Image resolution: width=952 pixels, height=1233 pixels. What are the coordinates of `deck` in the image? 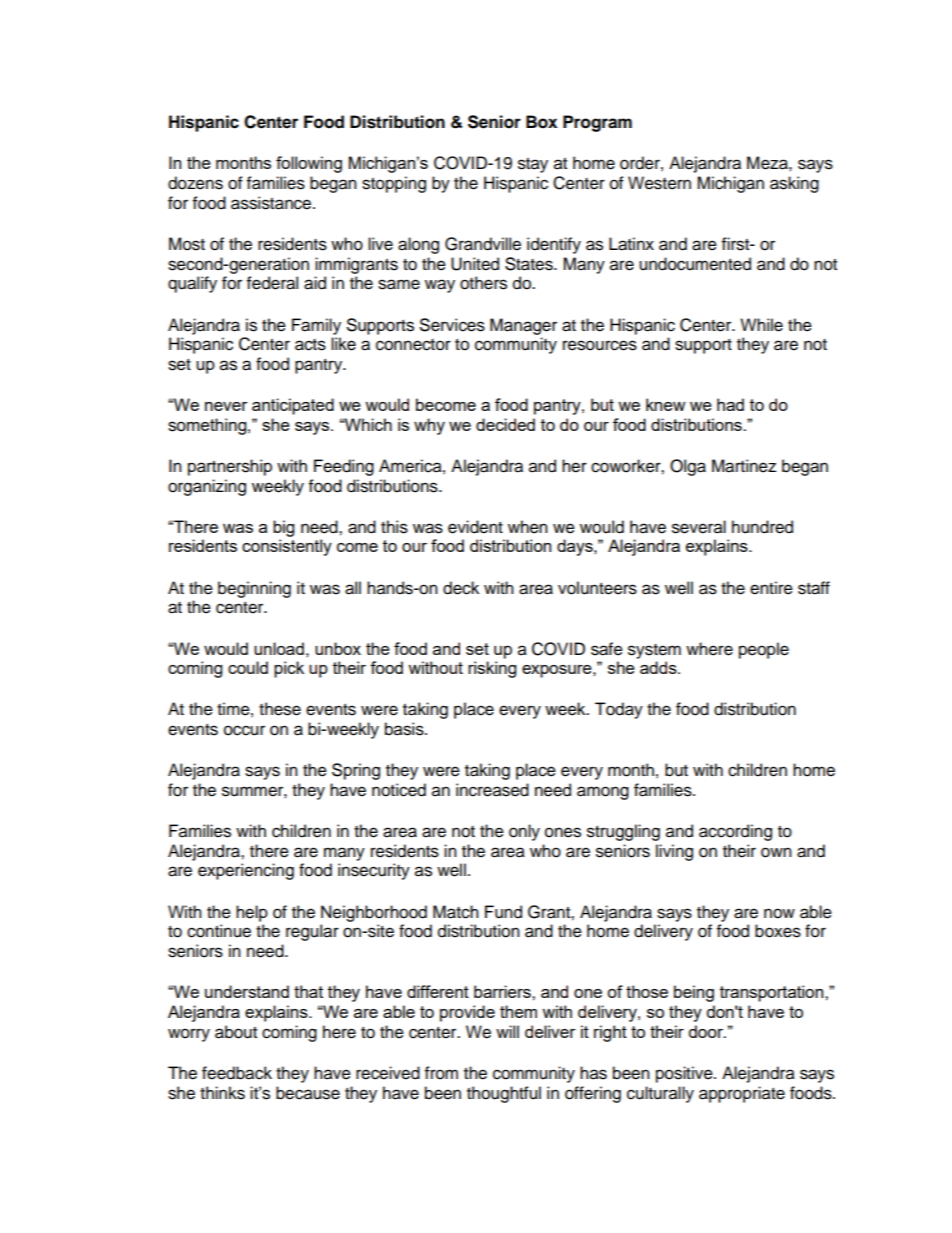 It's located at (461, 588).
